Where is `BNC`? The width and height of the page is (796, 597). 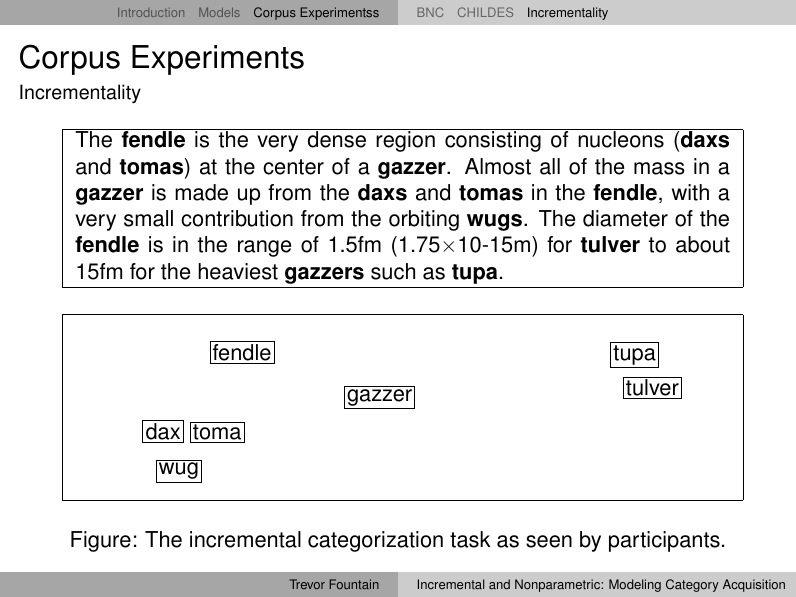
BNC is located at coordinates (430, 12).
